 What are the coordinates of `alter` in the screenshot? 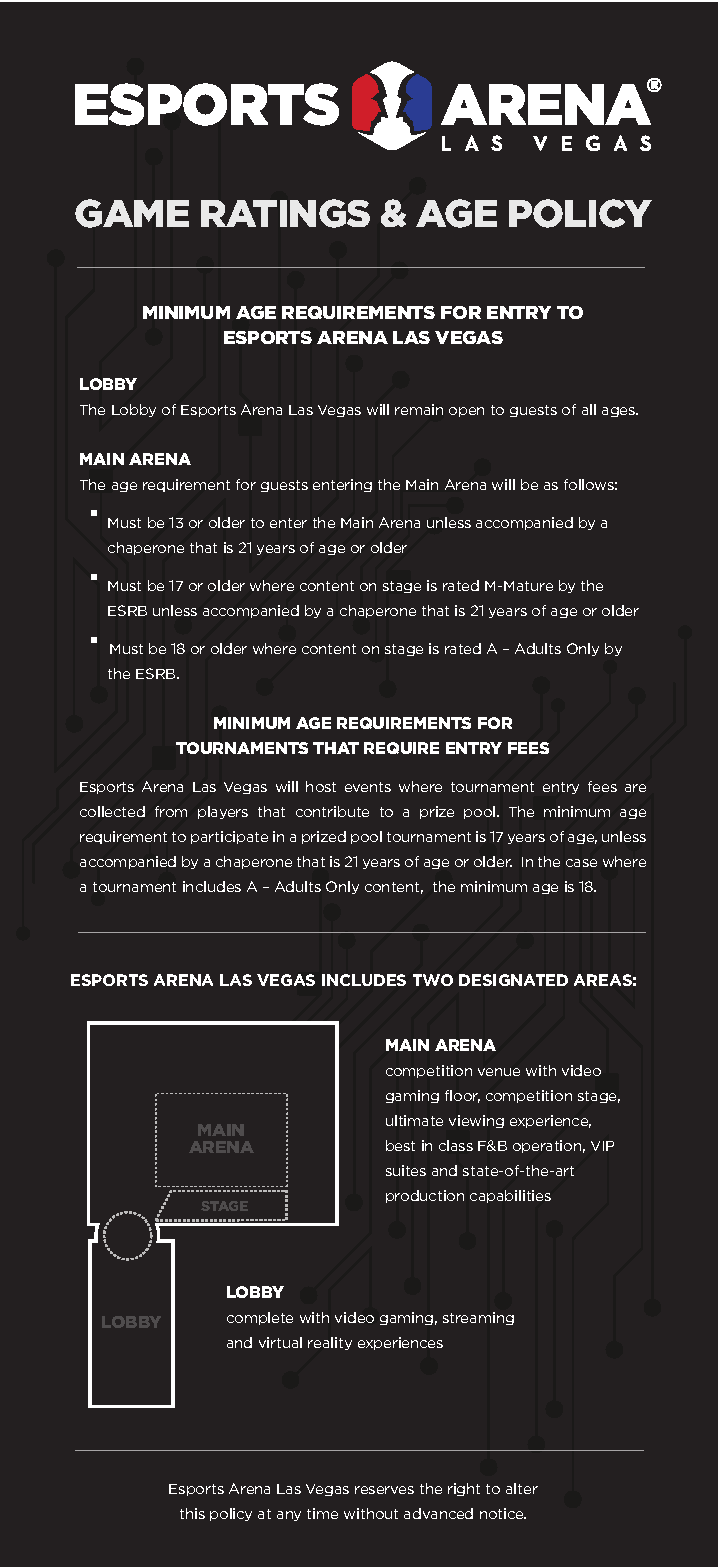 It's located at (522, 1488).
